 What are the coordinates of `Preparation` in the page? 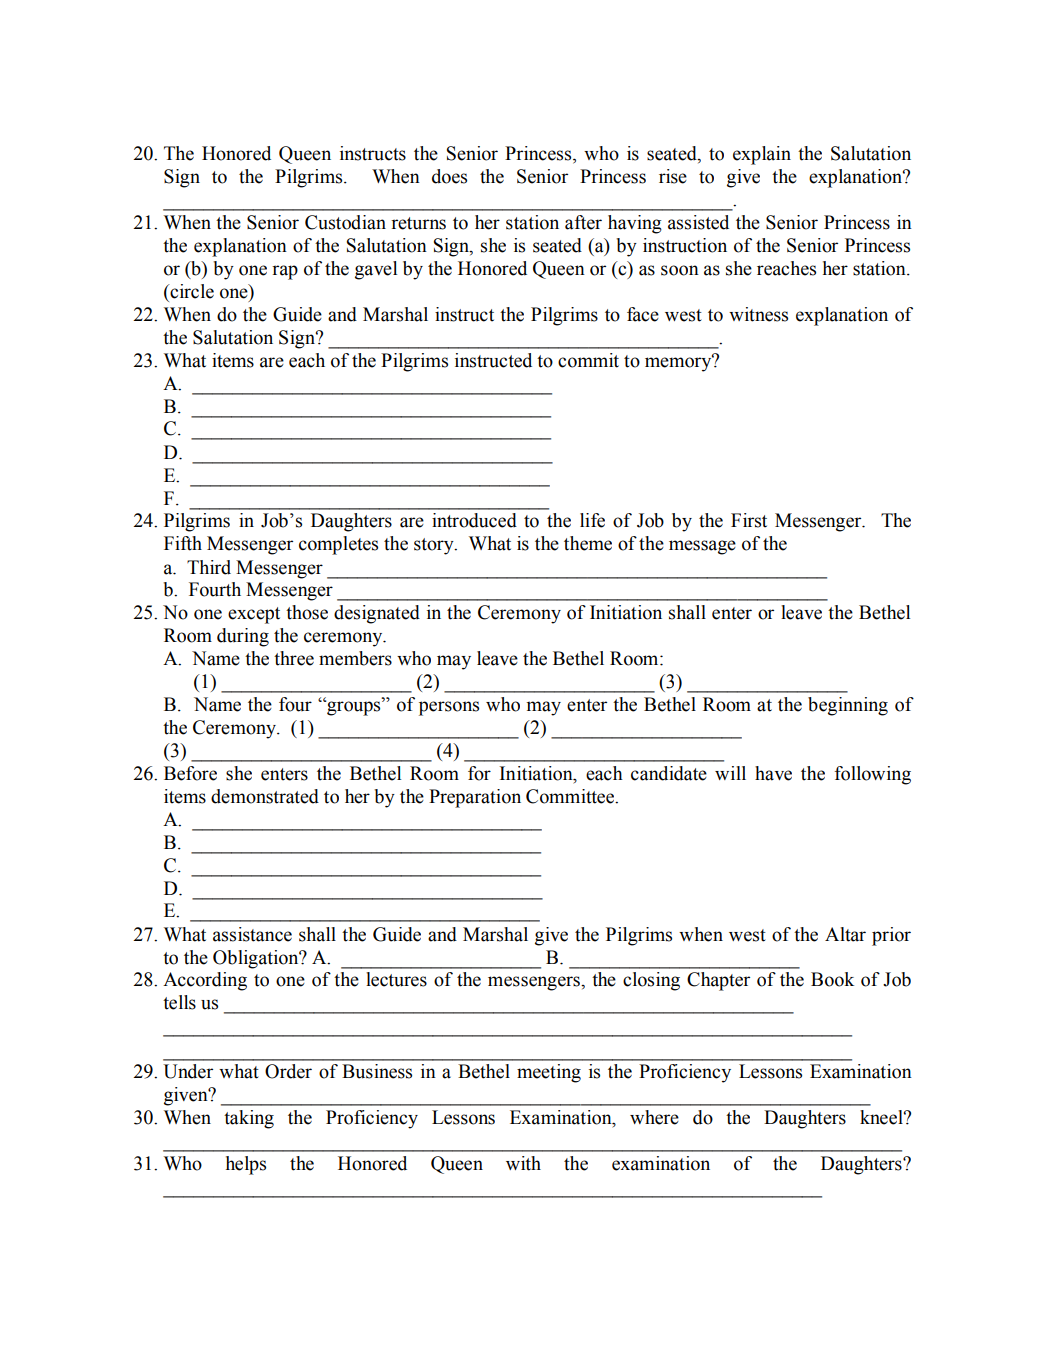 It's located at (475, 798).
